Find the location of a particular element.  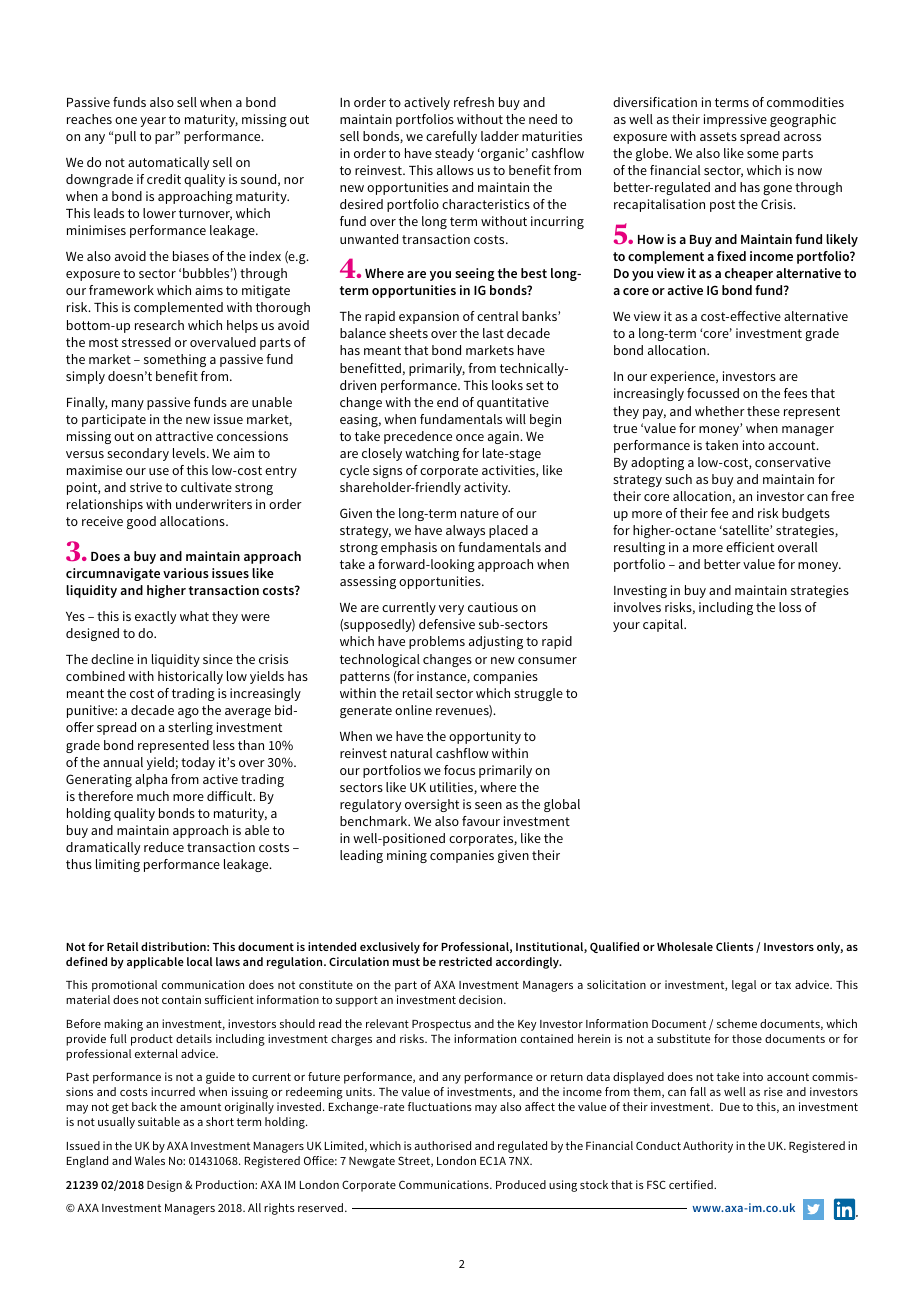

year is located at coordinates (153, 122).
